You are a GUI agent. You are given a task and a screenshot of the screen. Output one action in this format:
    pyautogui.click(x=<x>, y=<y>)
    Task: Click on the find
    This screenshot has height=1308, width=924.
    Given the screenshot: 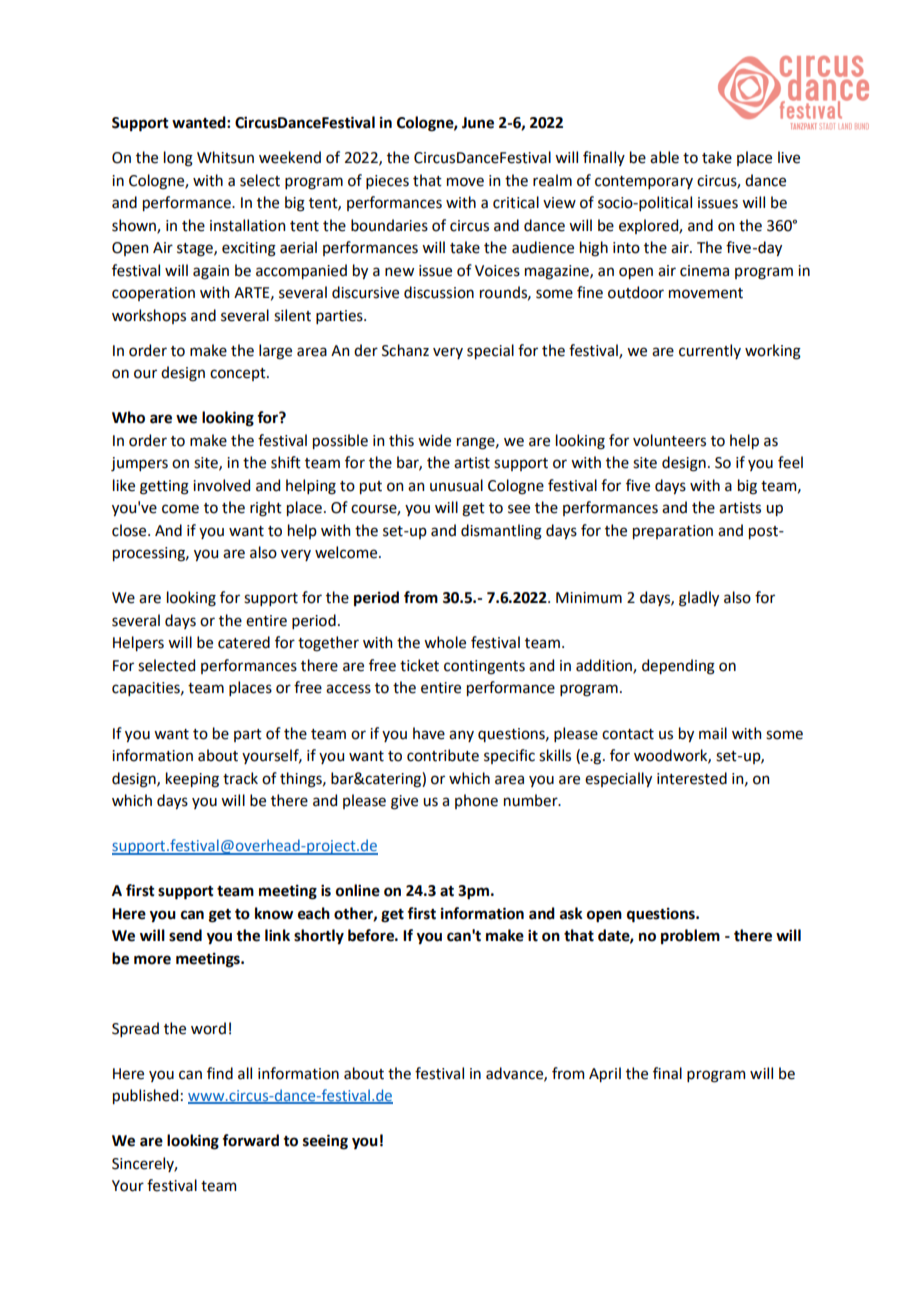 What is the action you would take?
    pyautogui.click(x=220, y=1073)
